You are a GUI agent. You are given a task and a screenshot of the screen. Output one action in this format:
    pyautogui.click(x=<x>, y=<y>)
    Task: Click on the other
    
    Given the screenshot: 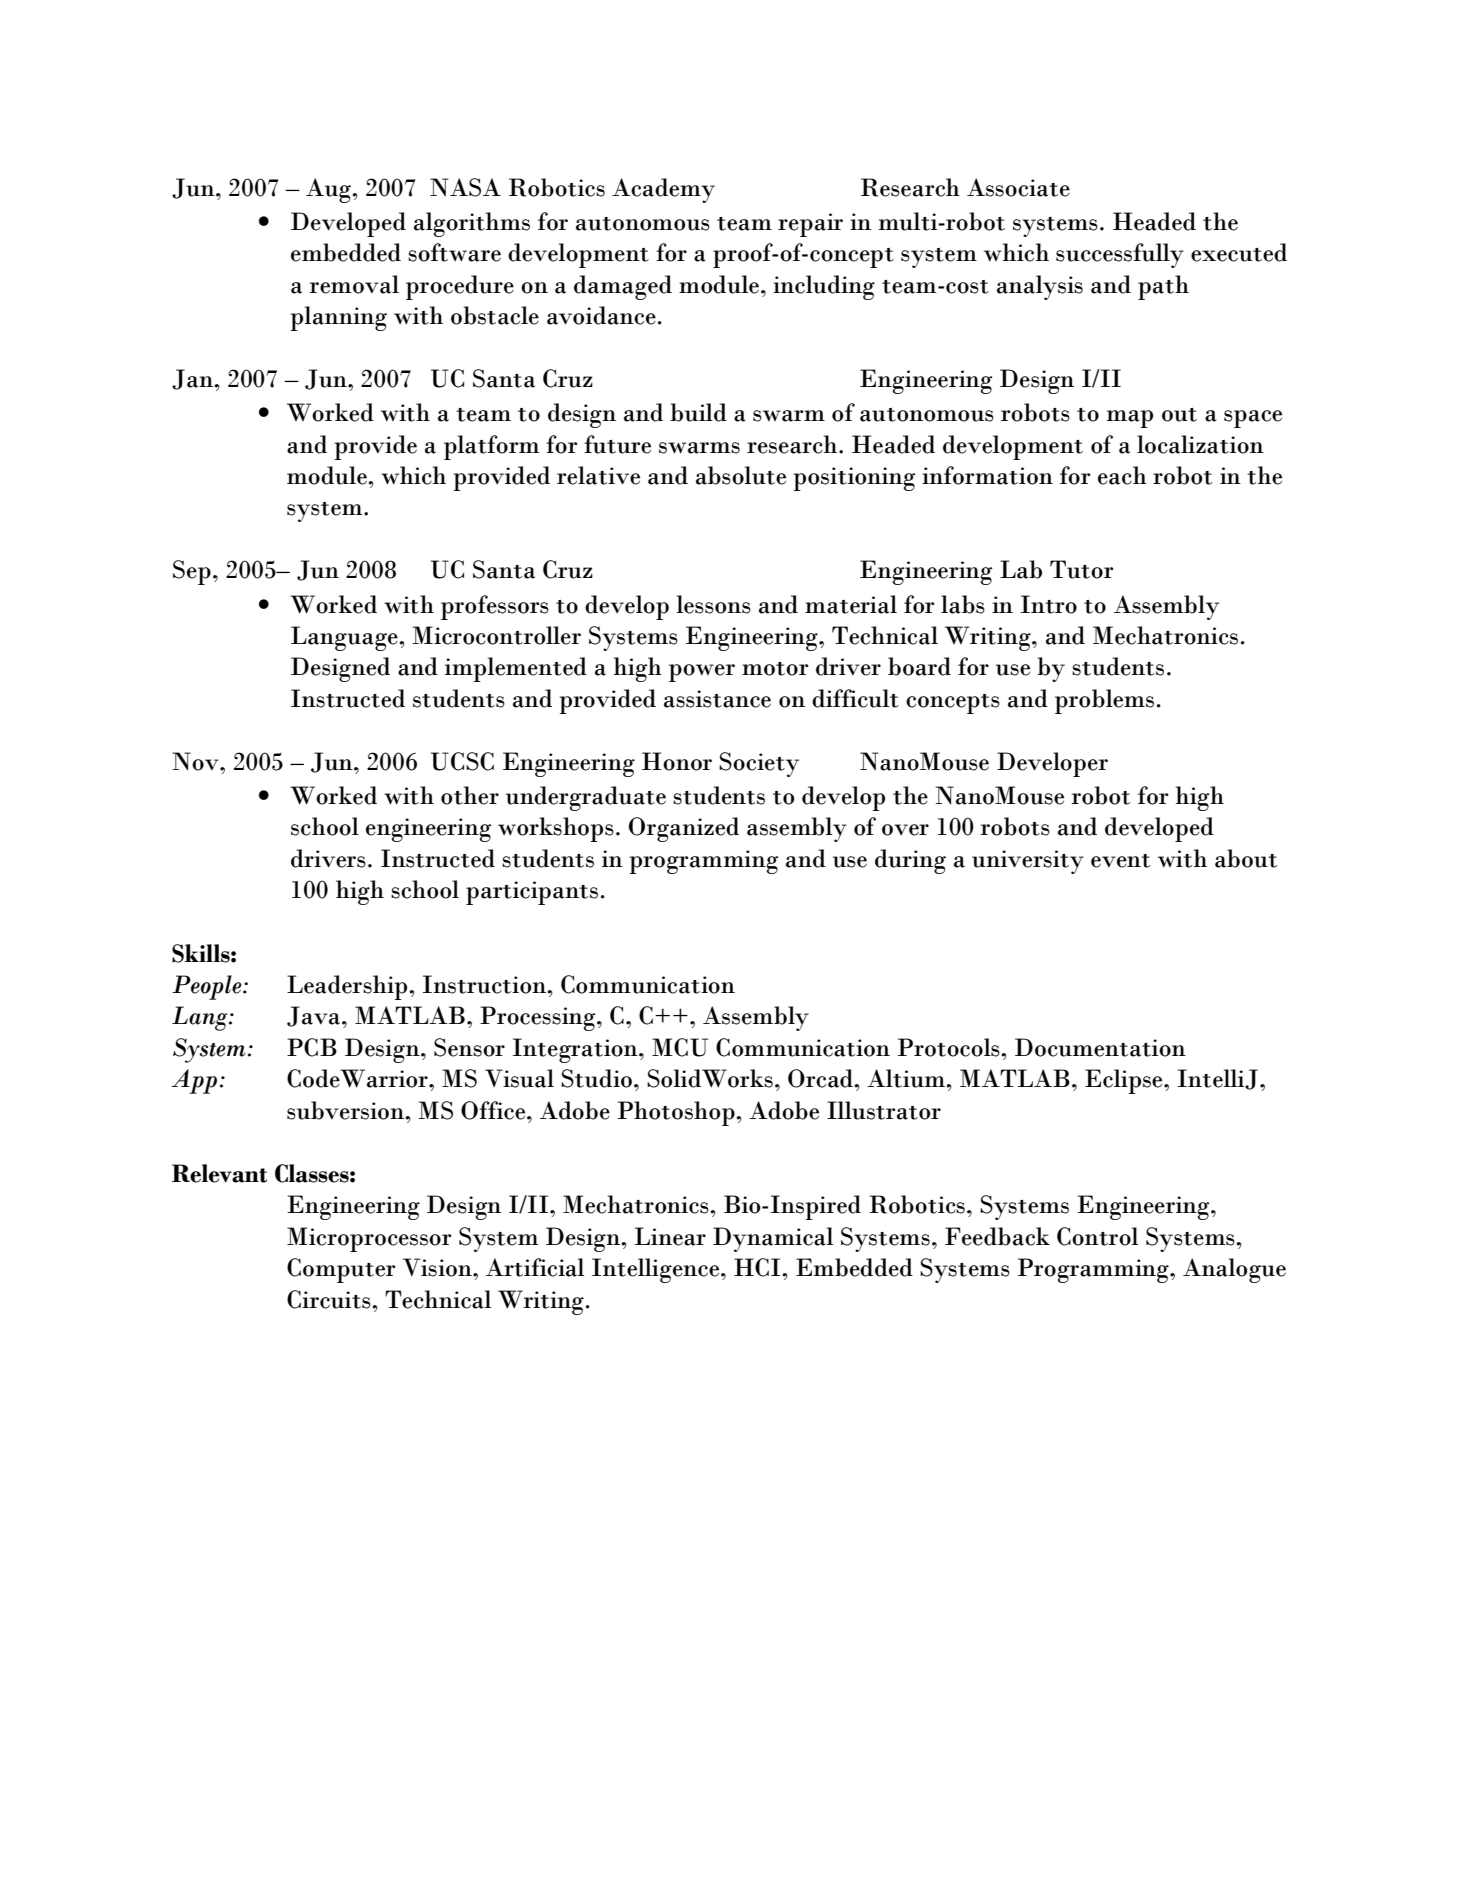 What is the action you would take?
    pyautogui.click(x=470, y=795)
